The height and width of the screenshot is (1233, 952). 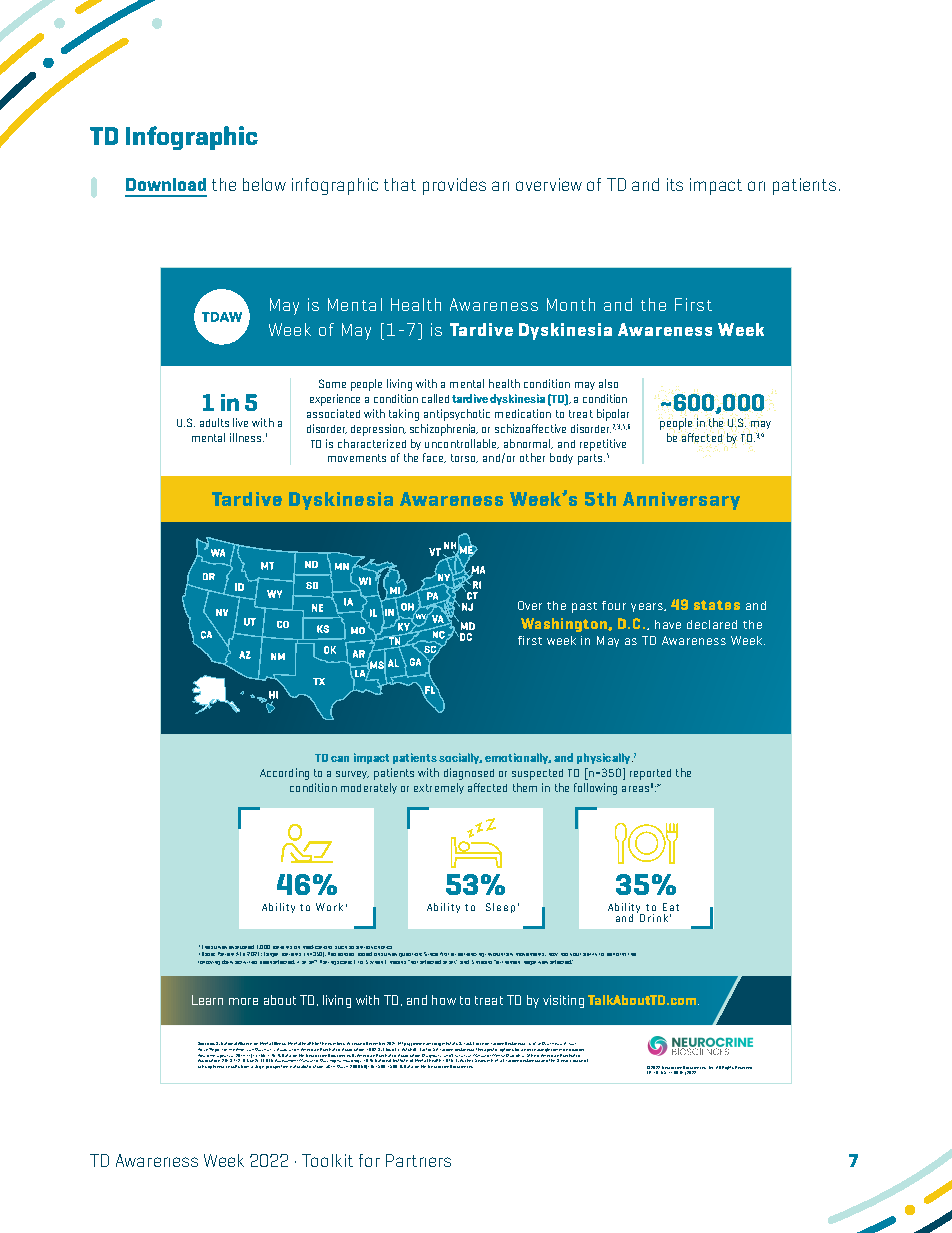 What do you see at coordinates (454, 186) in the screenshot?
I see `provides` at bounding box center [454, 186].
